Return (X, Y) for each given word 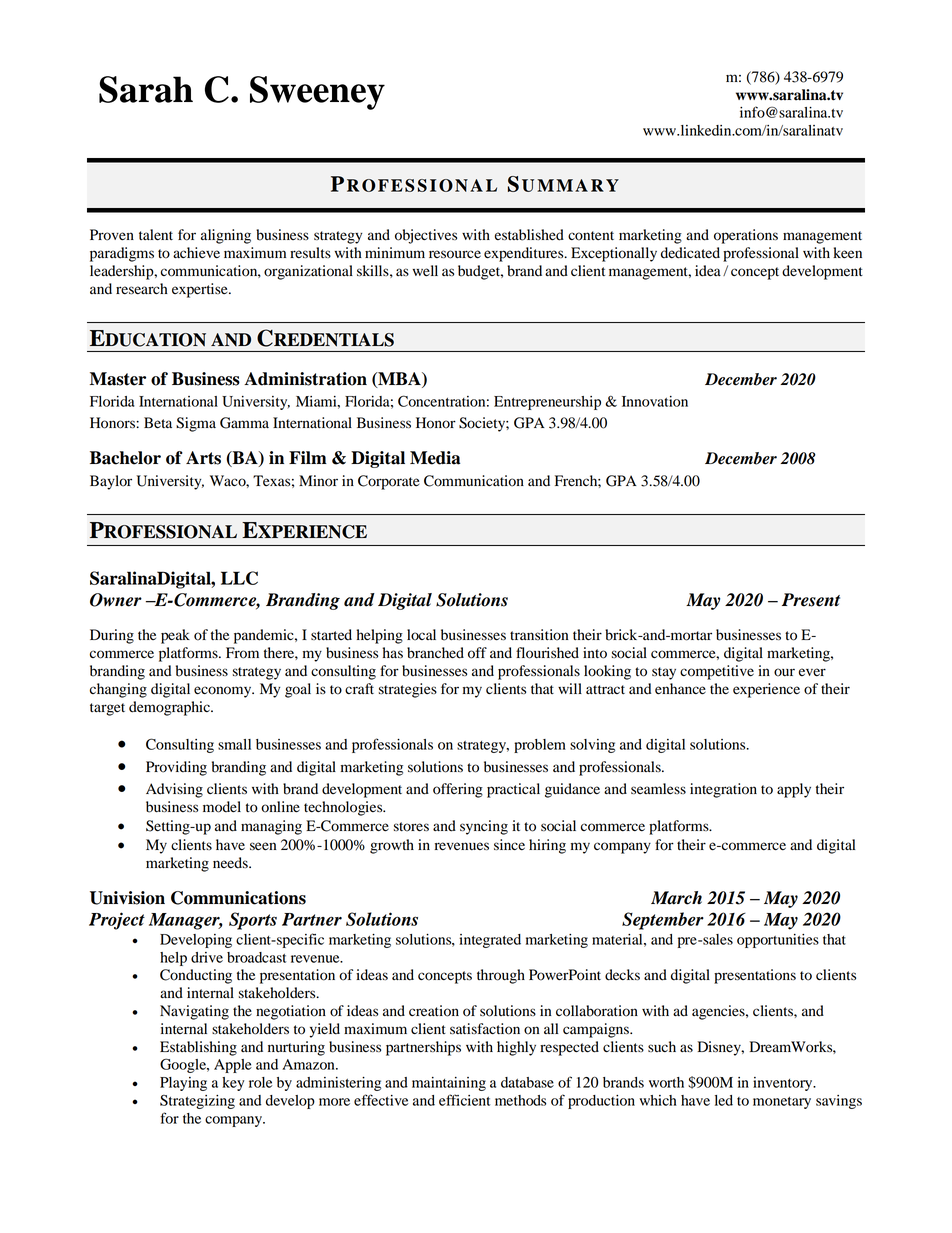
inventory (784, 1084)
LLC (239, 578)
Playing (183, 1084)
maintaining (449, 1084)
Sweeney (317, 93)
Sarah (146, 89)
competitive (717, 672)
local (421, 635)
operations (746, 236)
